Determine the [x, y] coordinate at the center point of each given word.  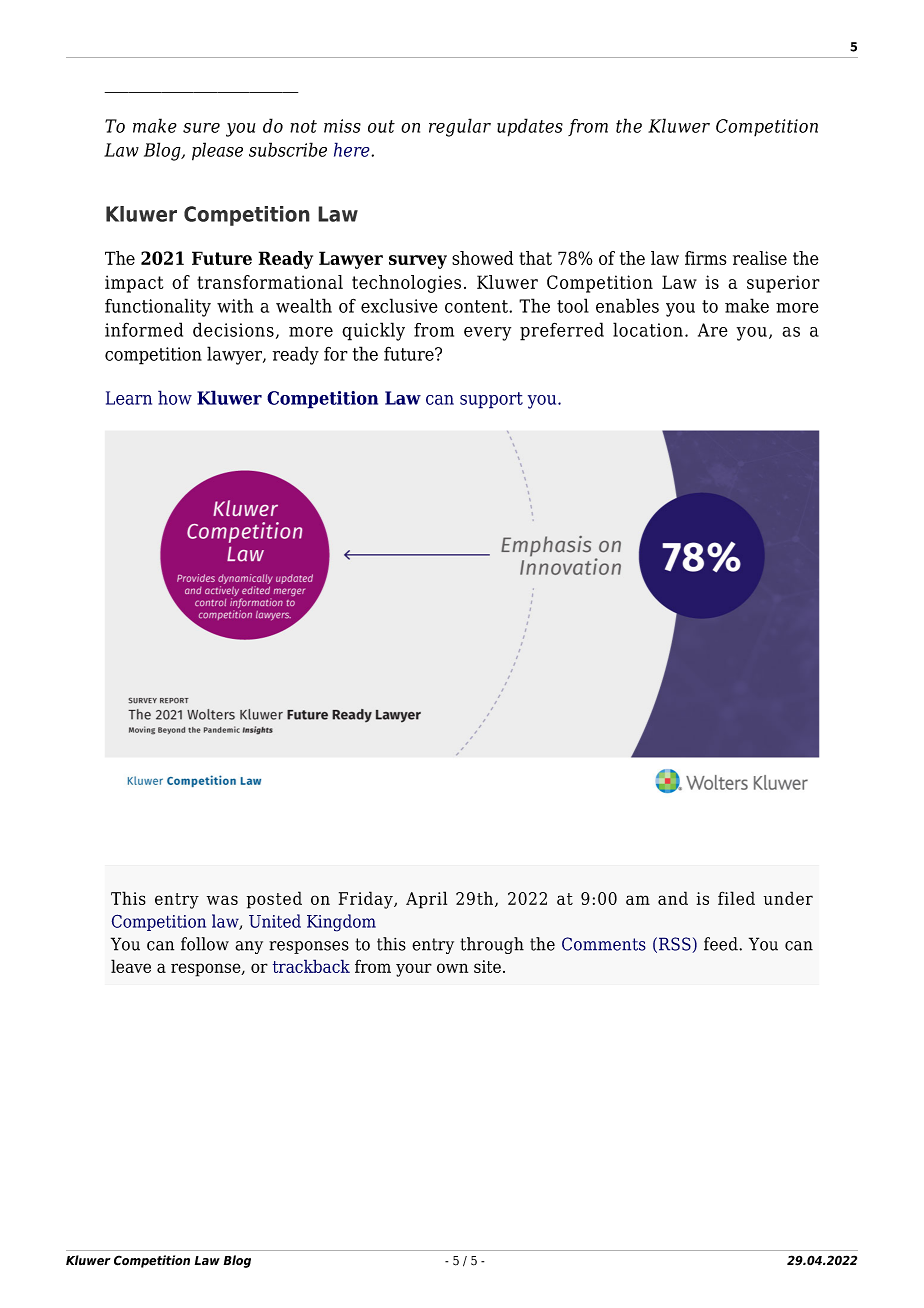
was [222, 900]
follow [205, 944]
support [491, 400]
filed [736, 898]
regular [460, 127]
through [492, 945]
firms [705, 258]
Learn [129, 398]
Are [713, 330]
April [426, 900]
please [217, 151]
